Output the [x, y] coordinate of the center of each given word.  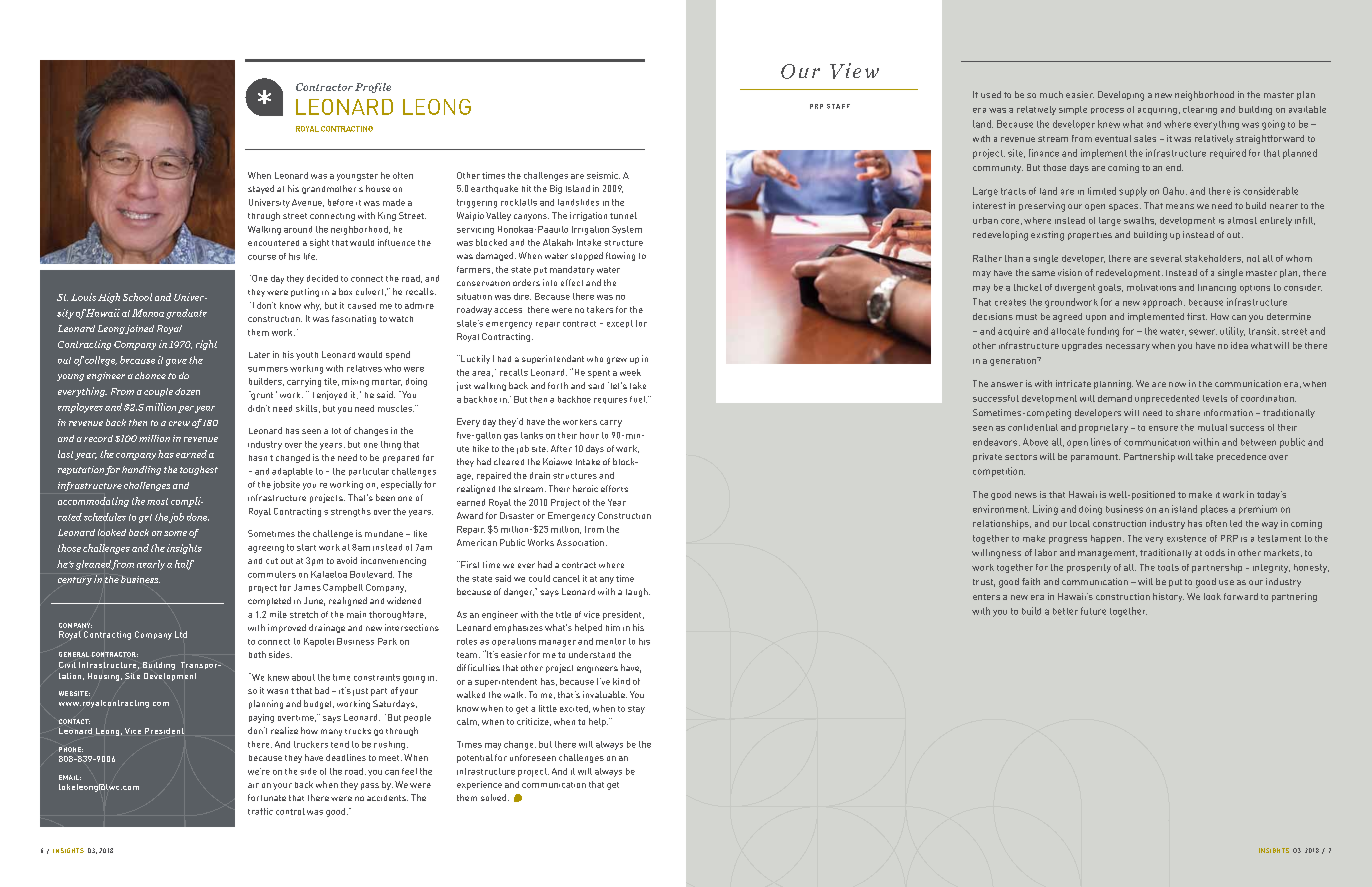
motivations [1151, 287]
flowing [620, 256]
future [1093, 611]
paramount [1095, 458]
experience [479, 785]
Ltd [181, 634]
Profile [373, 88]
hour [589, 435]
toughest [199, 470]
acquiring [1157, 111]
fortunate [267, 797]
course [262, 257]
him [613, 627]
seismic [603, 175]
